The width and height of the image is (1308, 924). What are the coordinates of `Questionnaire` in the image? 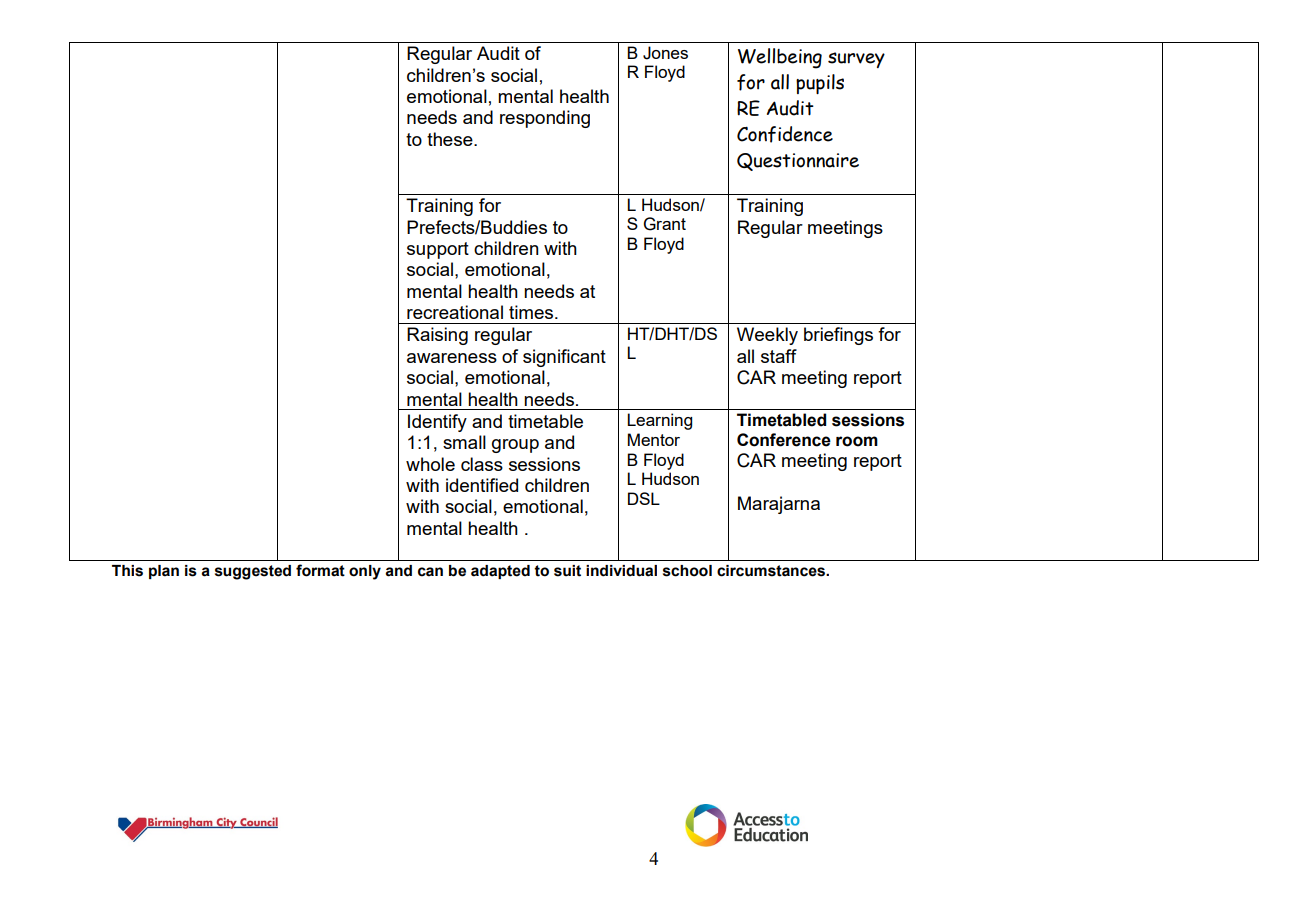 It's located at (798, 162).
